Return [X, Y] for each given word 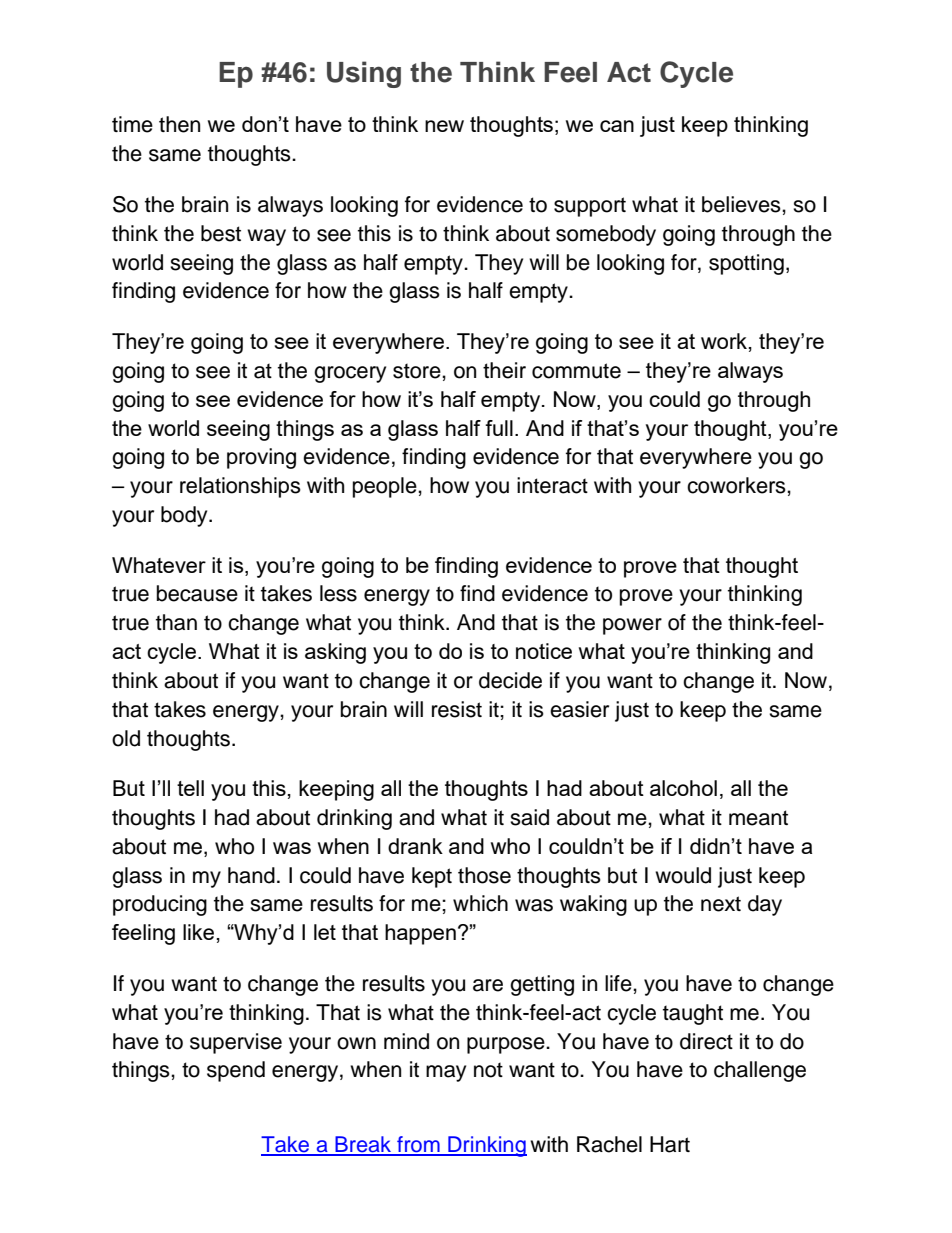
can [617, 126]
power [632, 626]
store [418, 371]
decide [510, 680]
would [683, 875]
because [197, 593]
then [179, 124]
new [444, 126]
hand [251, 875]
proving [261, 458]
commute [576, 371]
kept [432, 877]
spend [236, 1071]
